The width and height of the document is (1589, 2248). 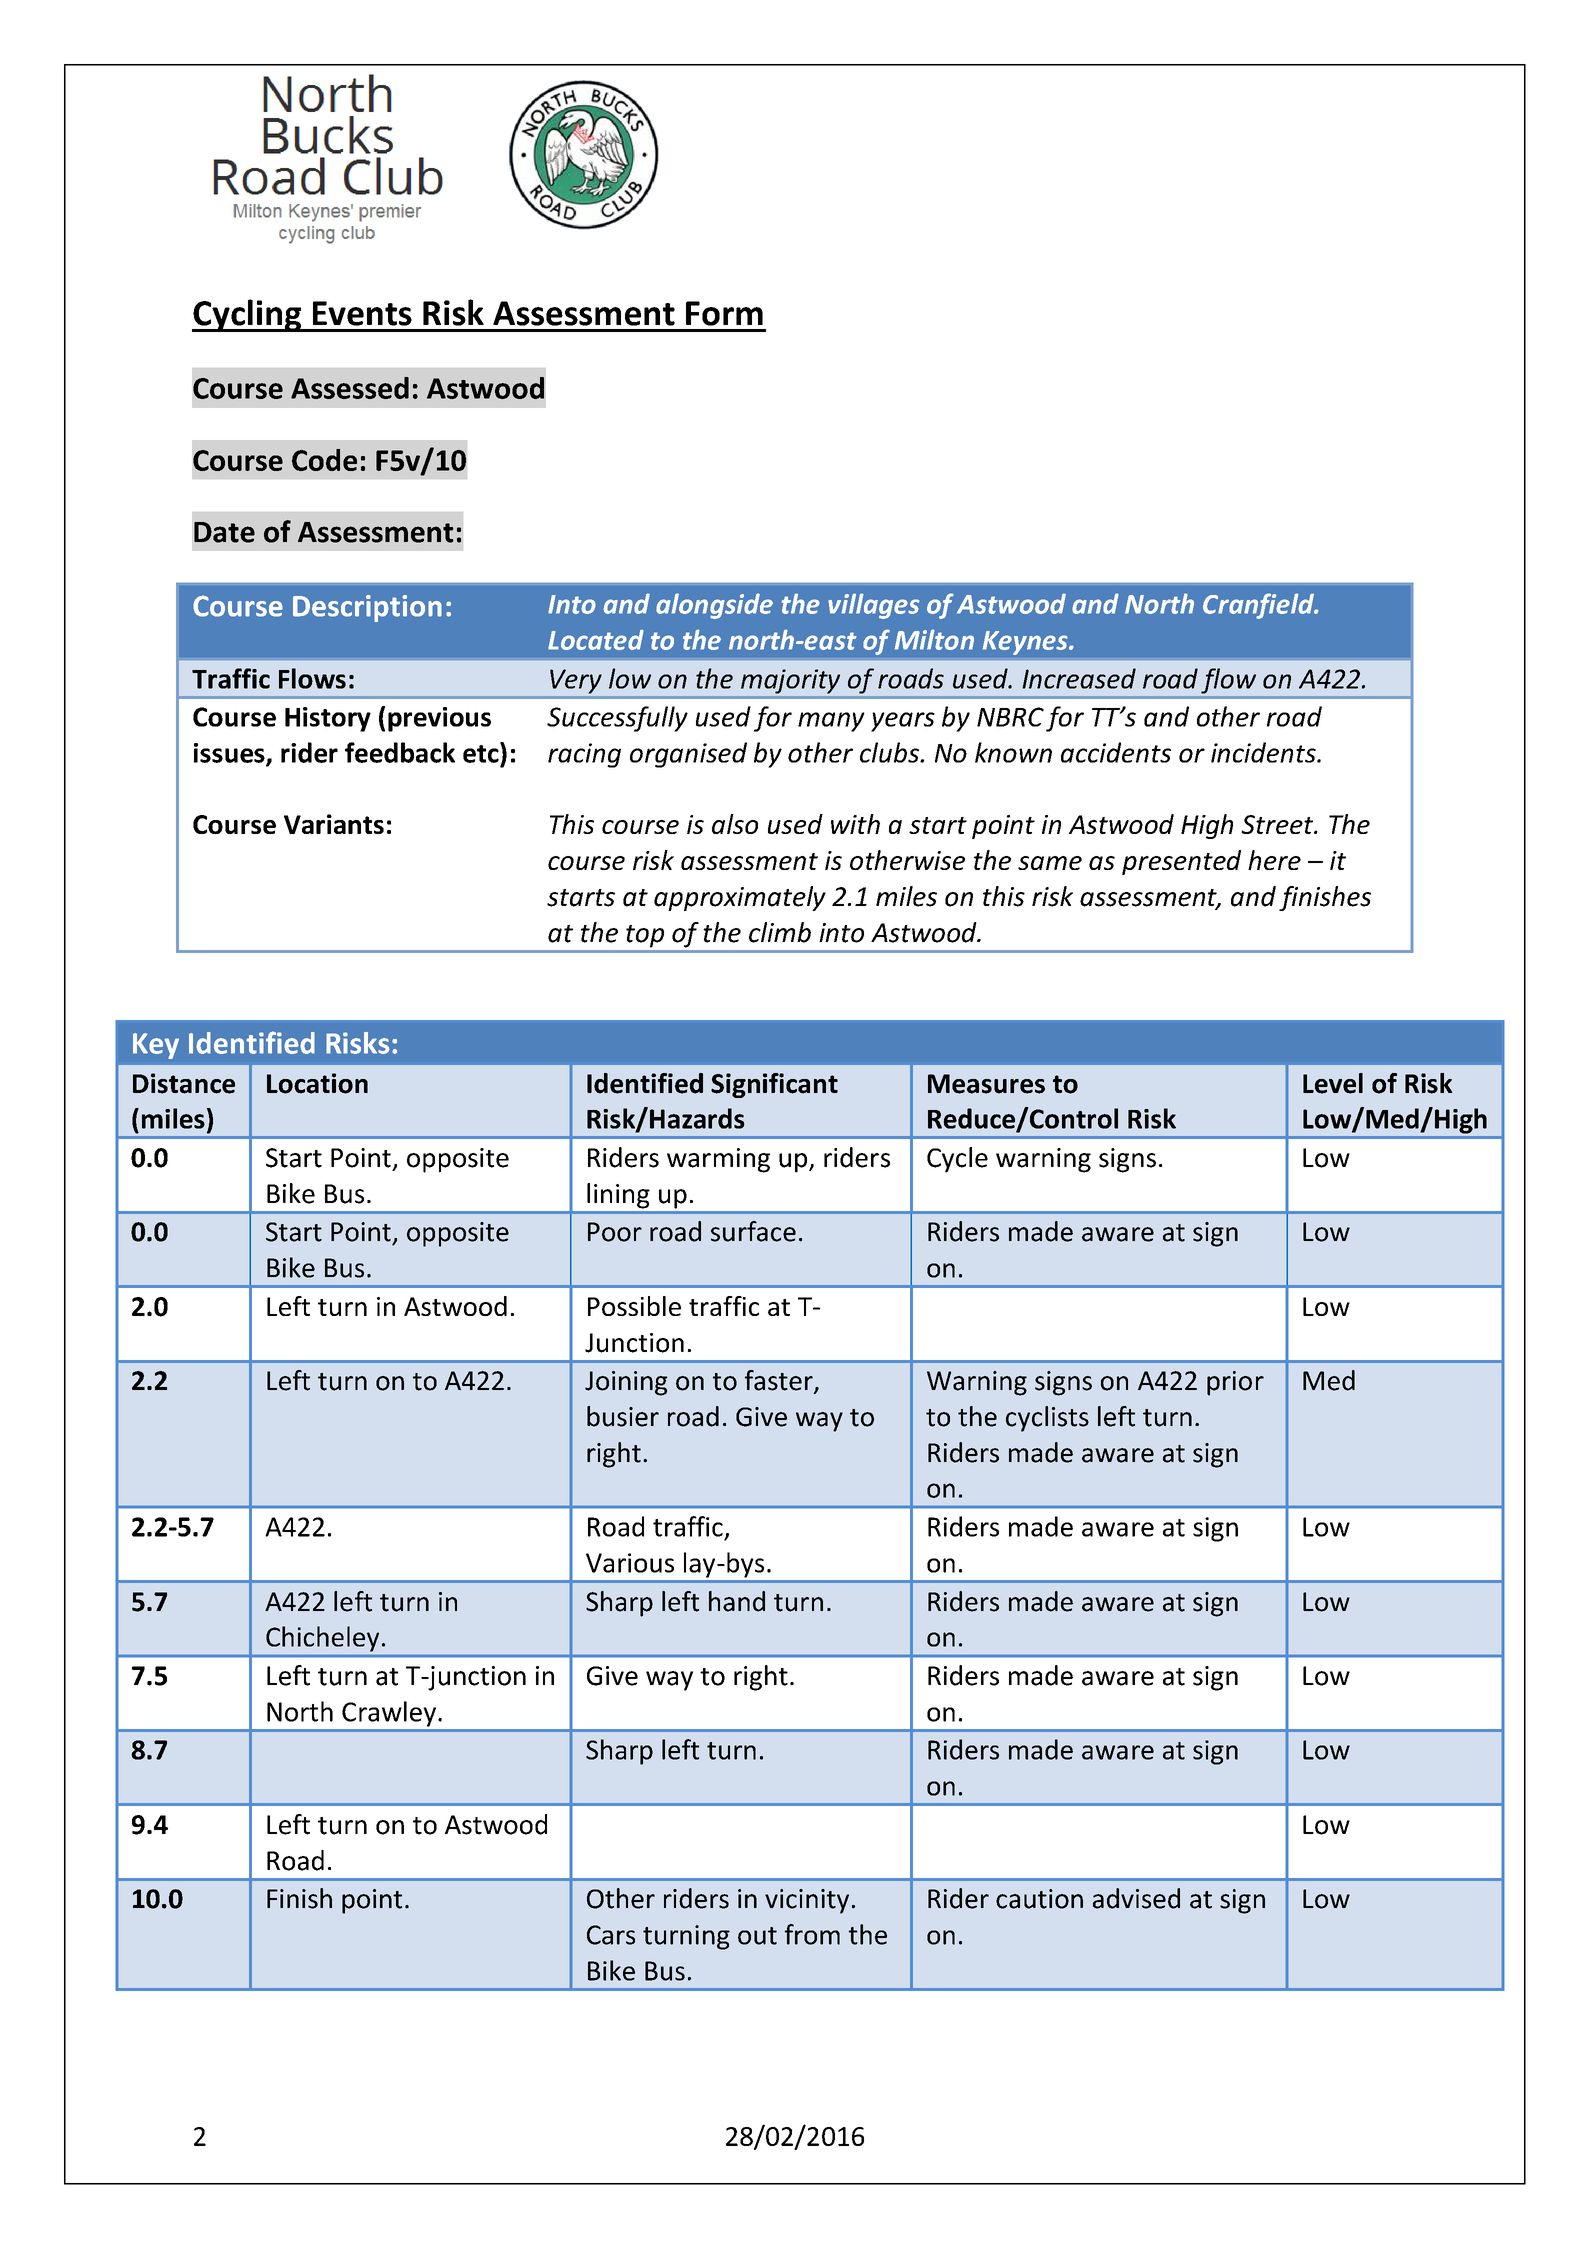 What do you see at coordinates (317, 1083) in the document?
I see `Location` at bounding box center [317, 1083].
